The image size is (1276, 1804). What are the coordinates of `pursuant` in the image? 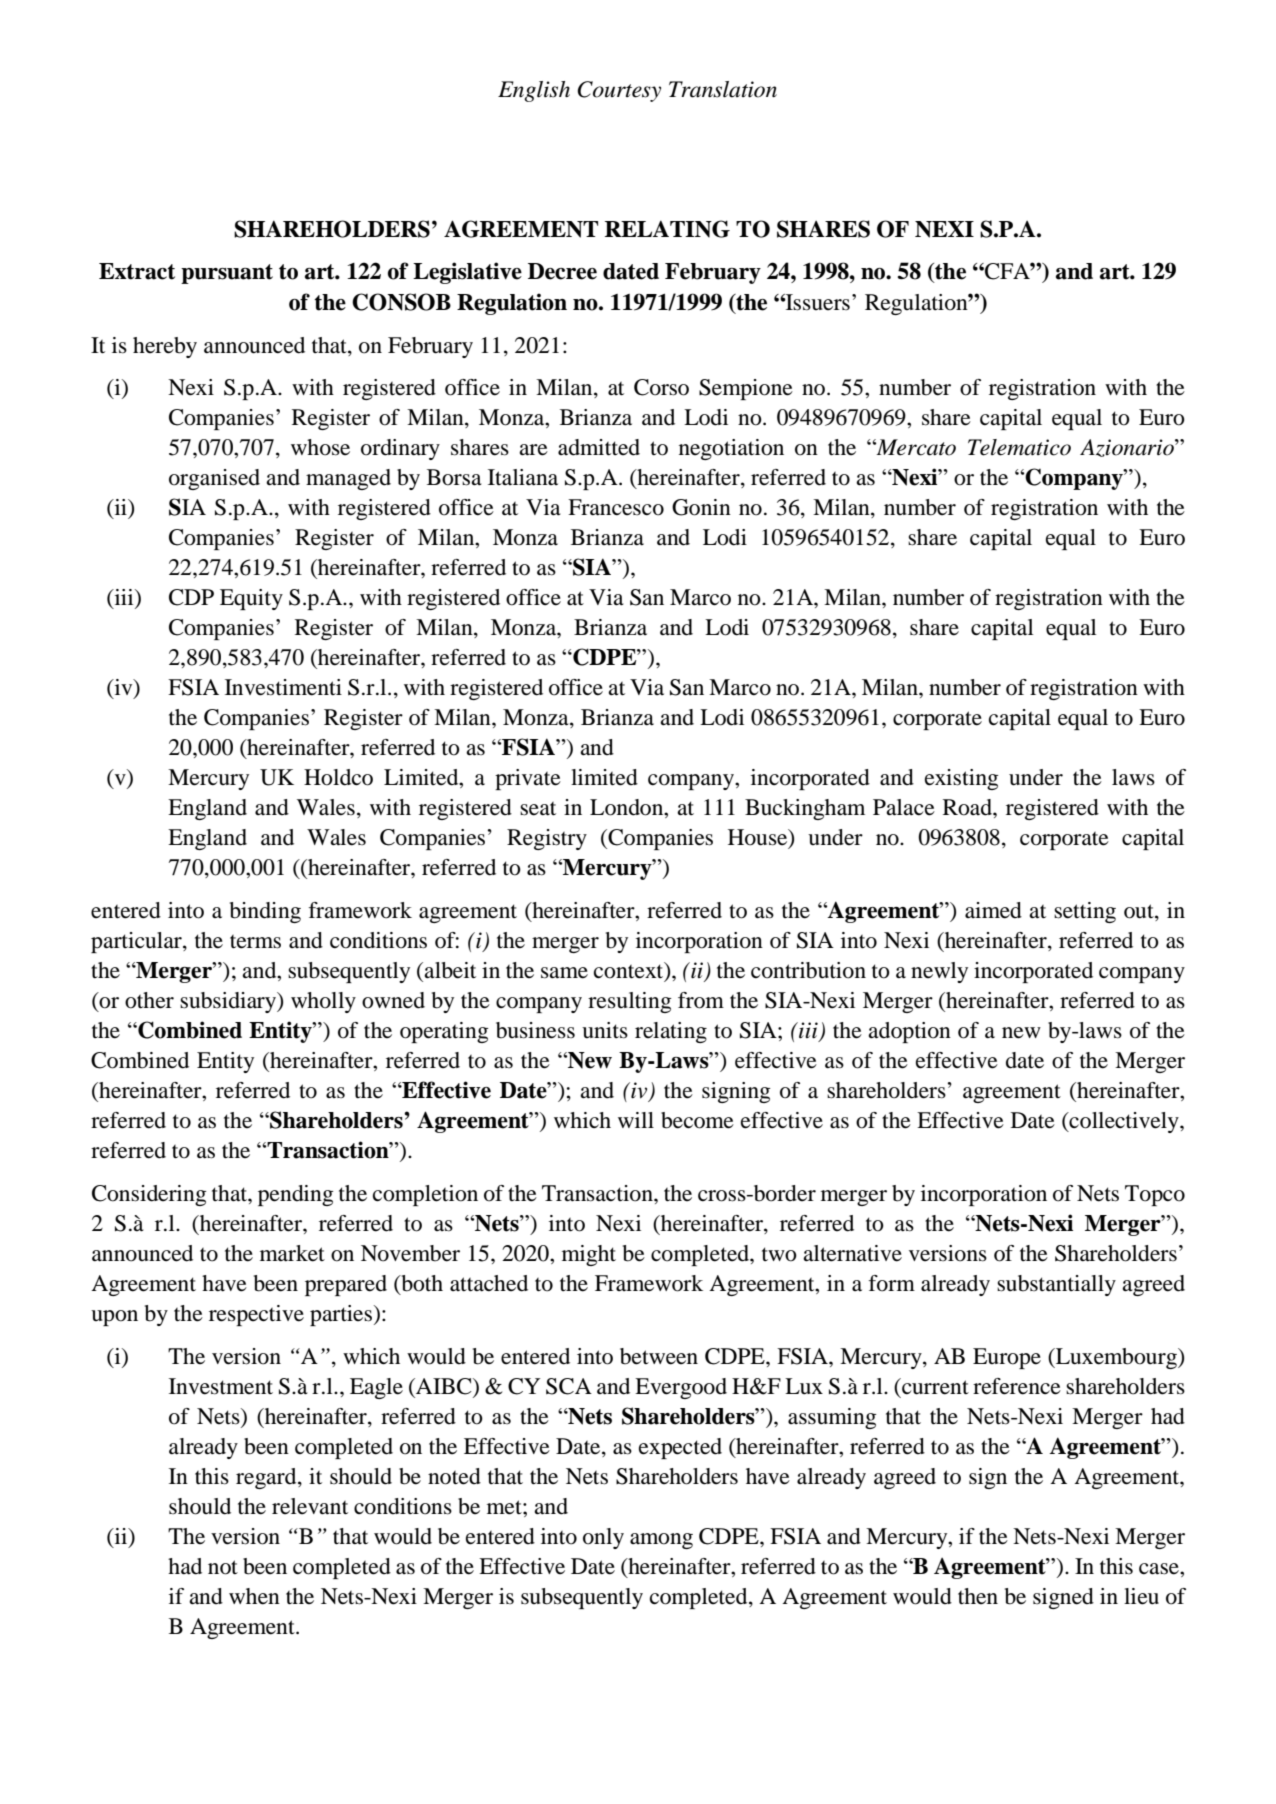 It's located at (227, 274).
